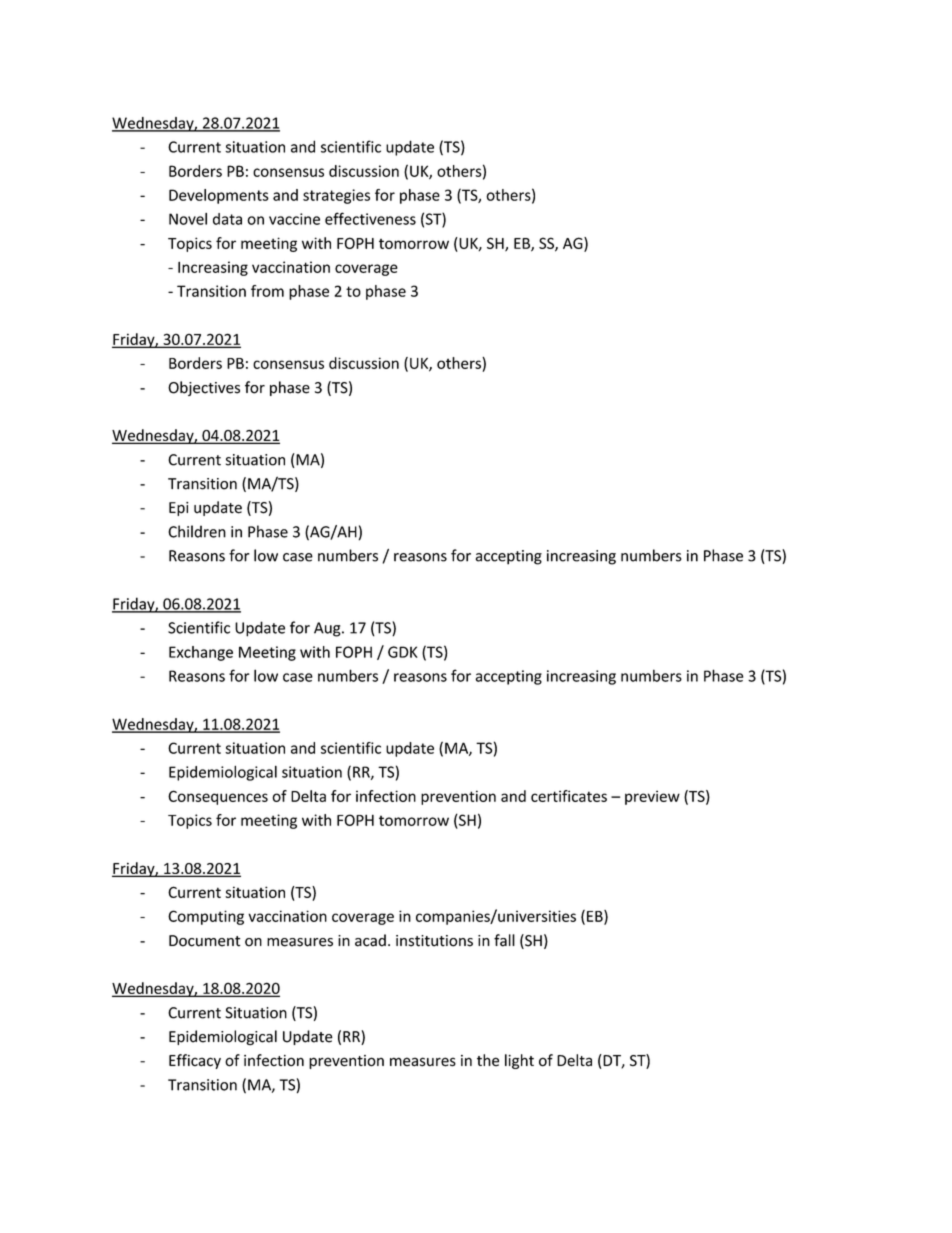  I want to click on institutions, so click(434, 941).
